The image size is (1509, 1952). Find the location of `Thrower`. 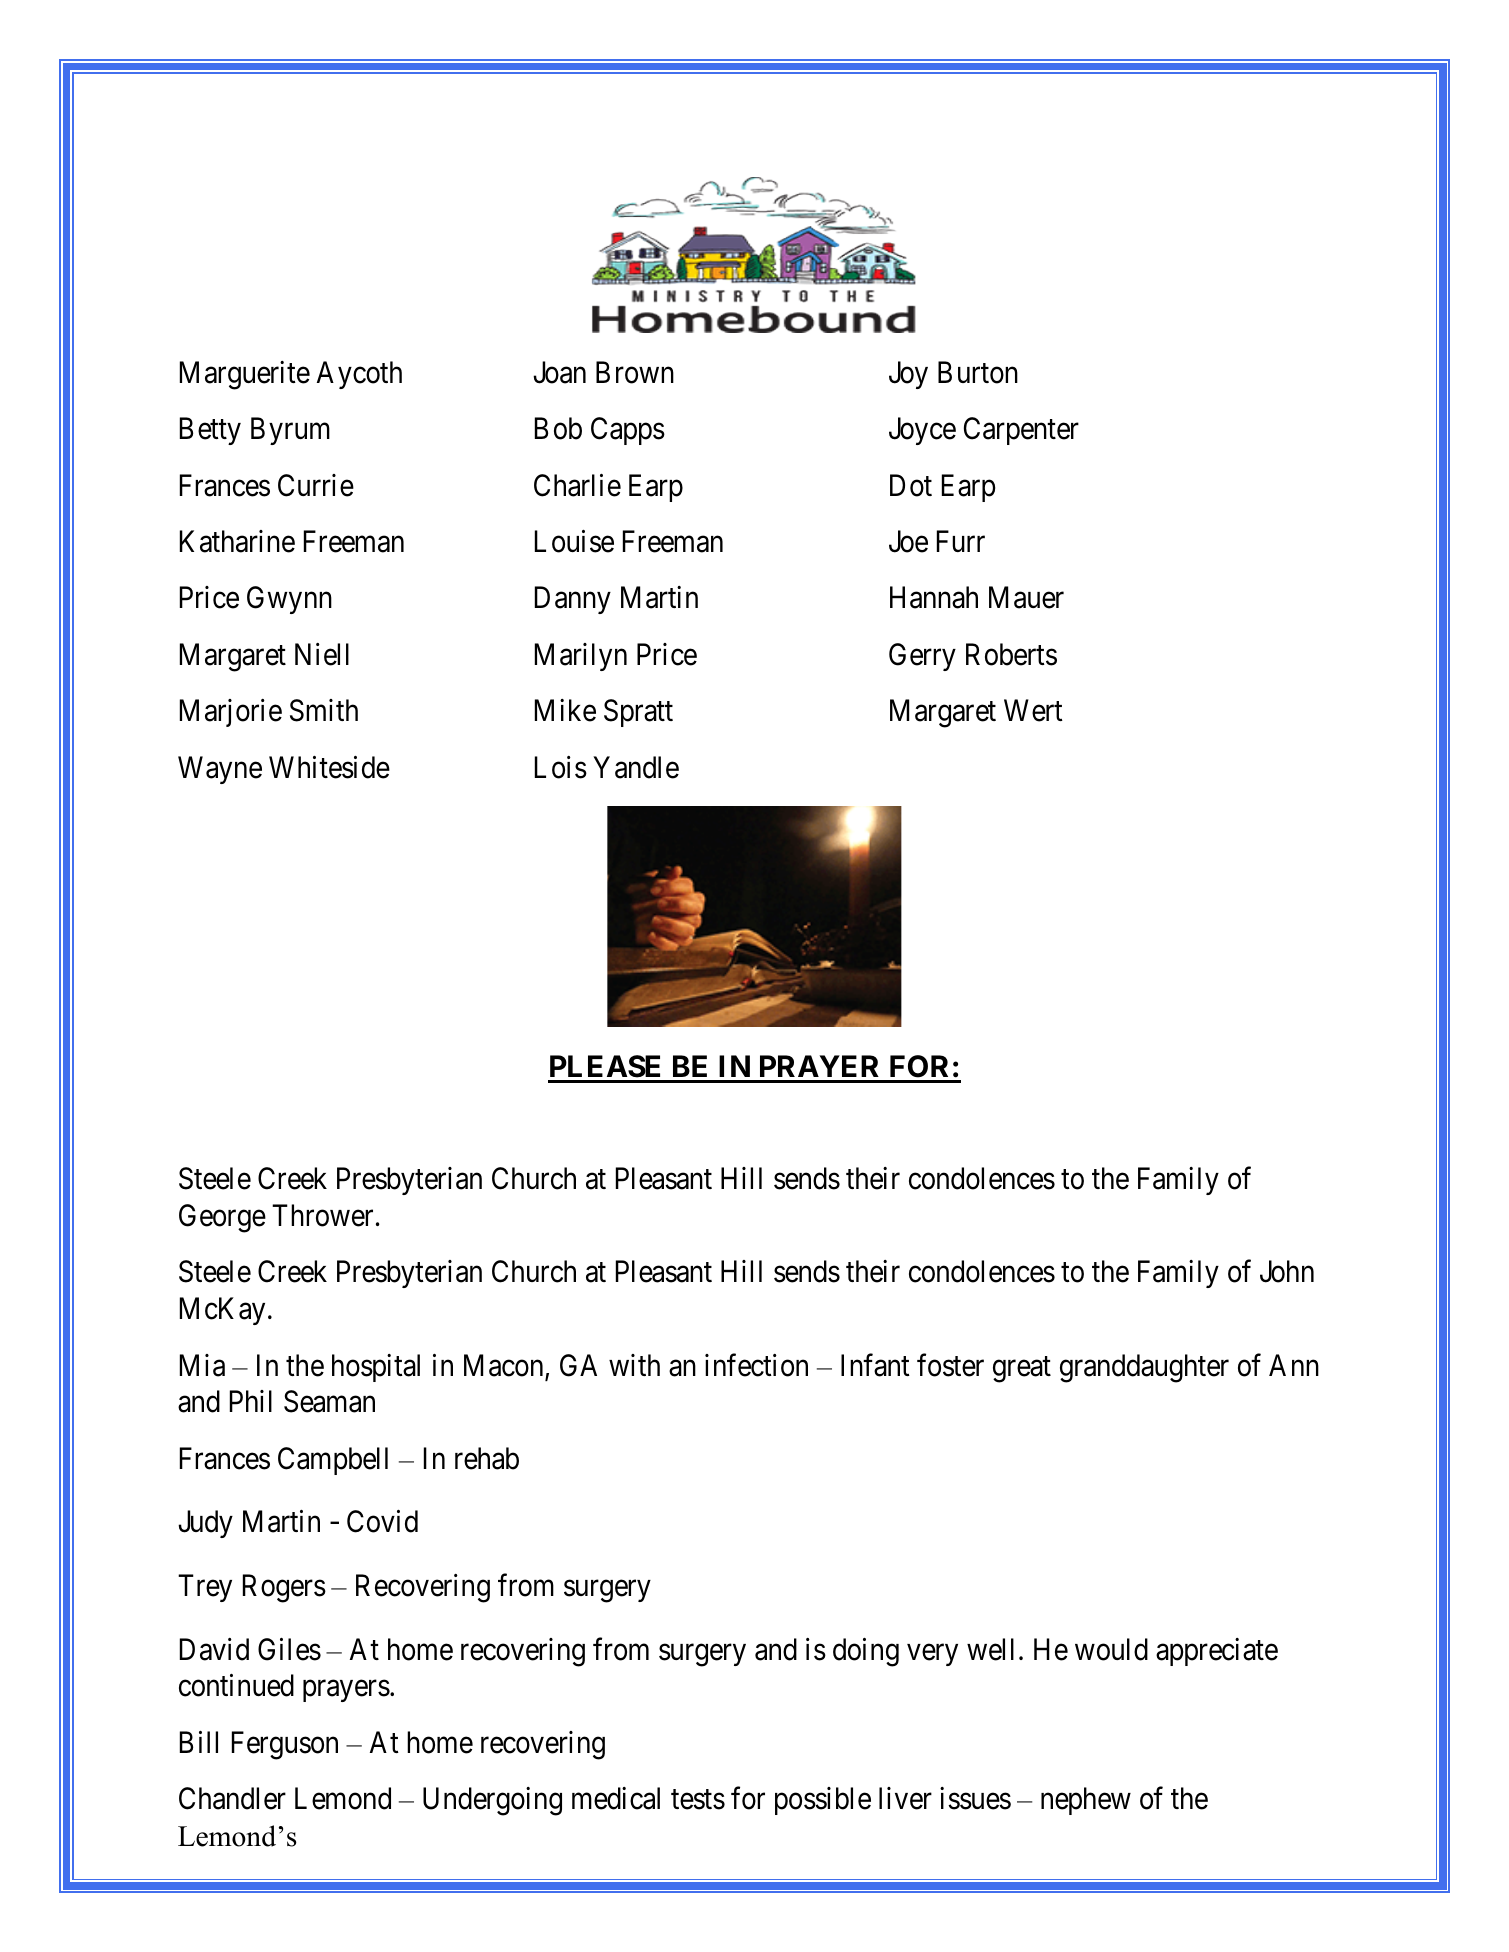

Thrower is located at coordinates (322, 1215).
